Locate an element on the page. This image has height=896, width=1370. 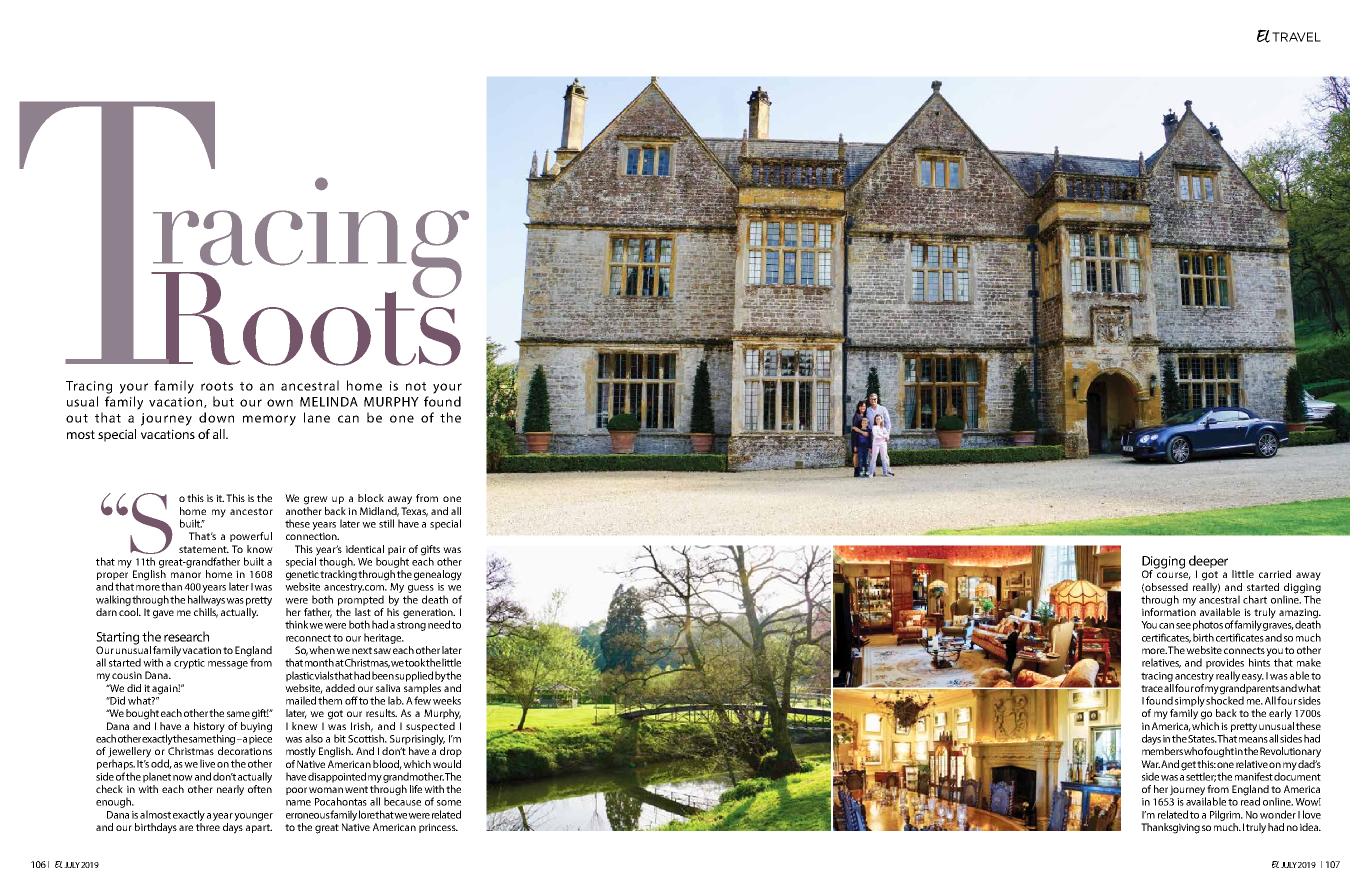
genealogy is located at coordinates (438, 575).
